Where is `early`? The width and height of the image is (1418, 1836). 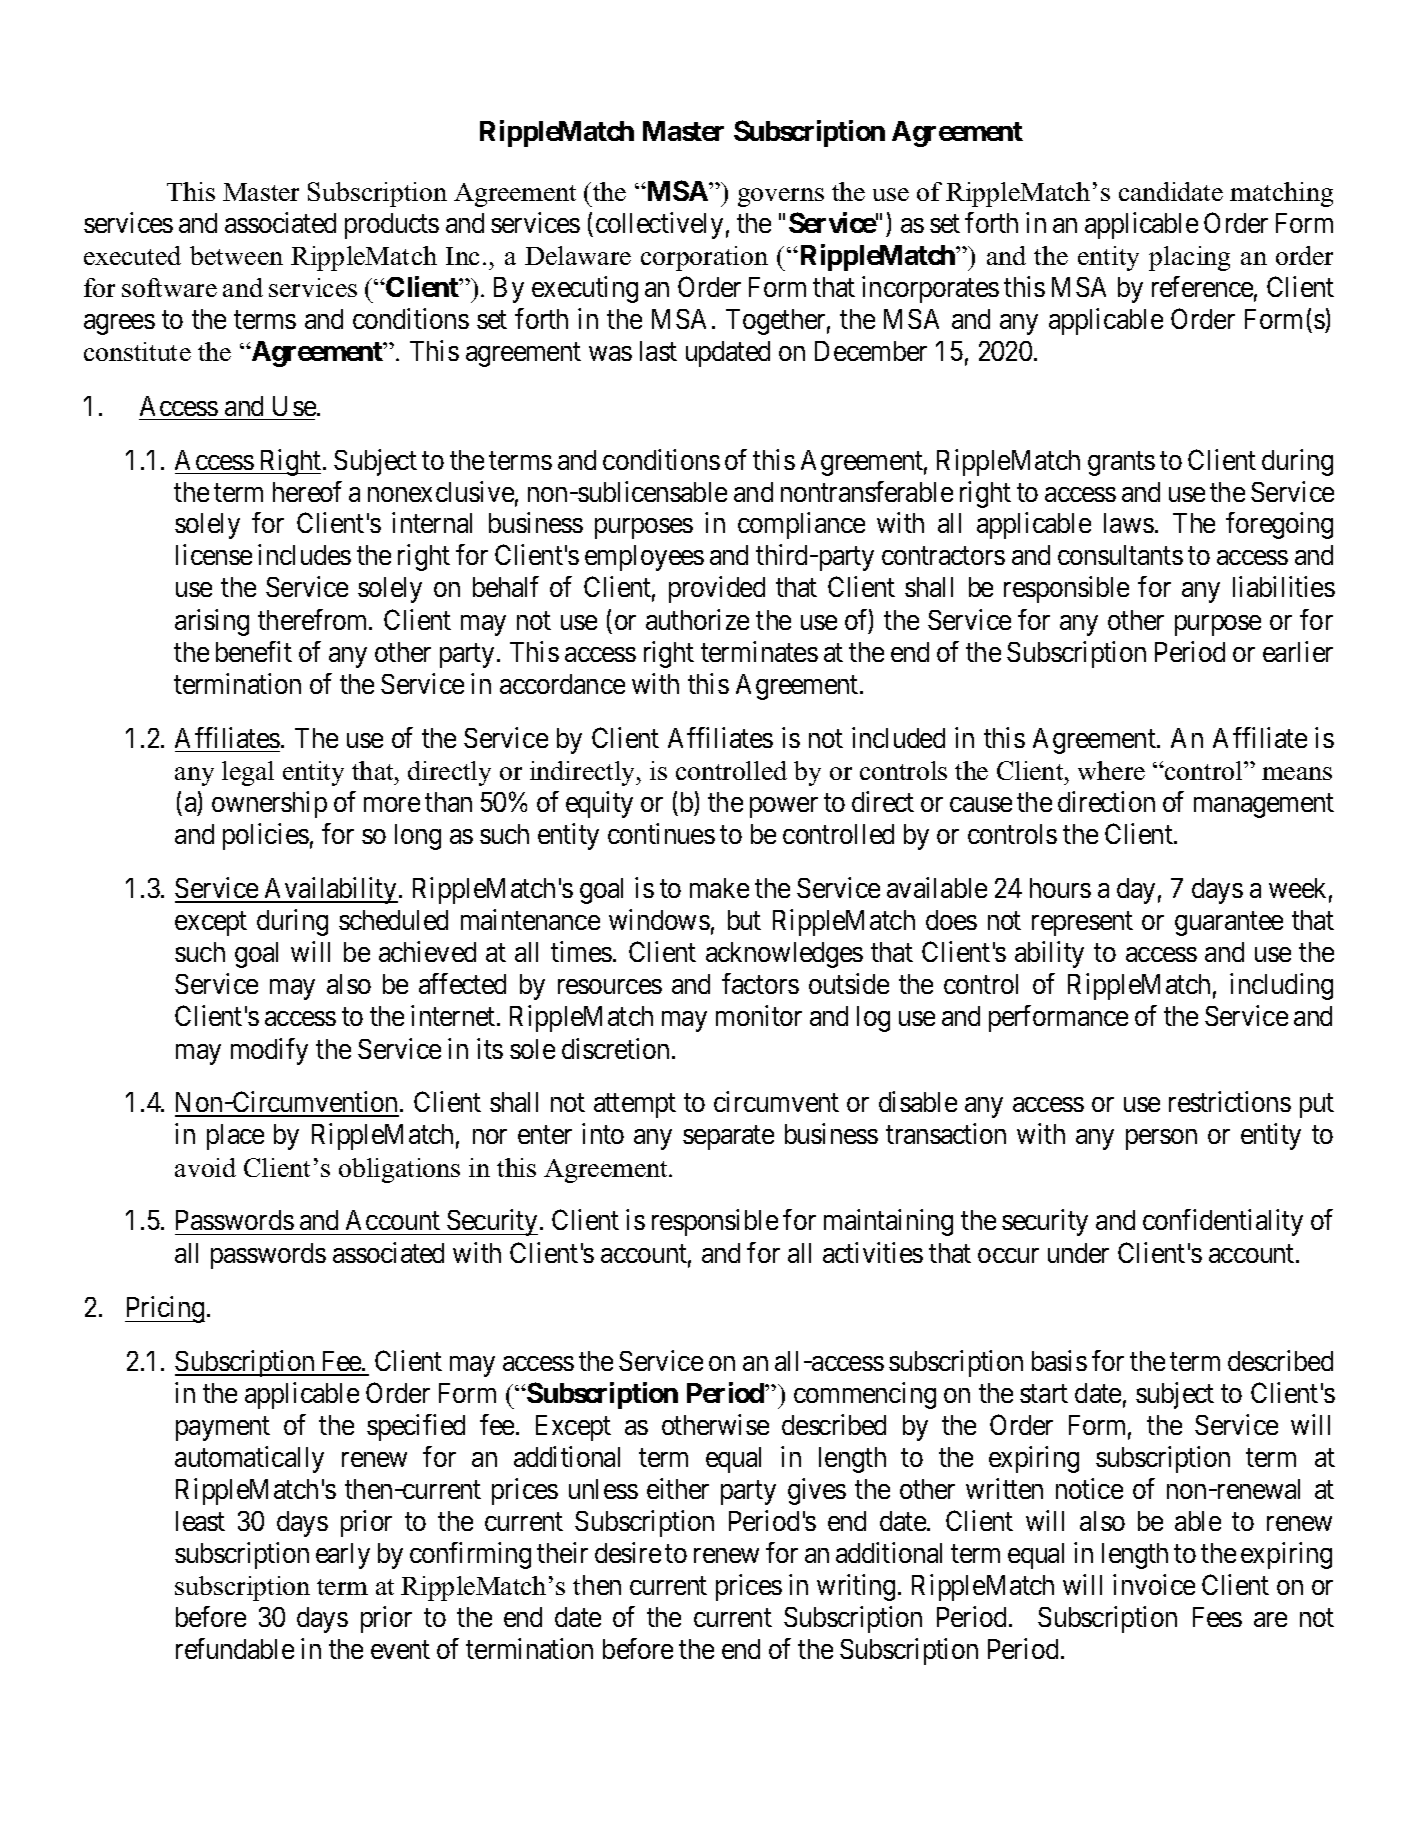 early is located at coordinates (343, 1556).
